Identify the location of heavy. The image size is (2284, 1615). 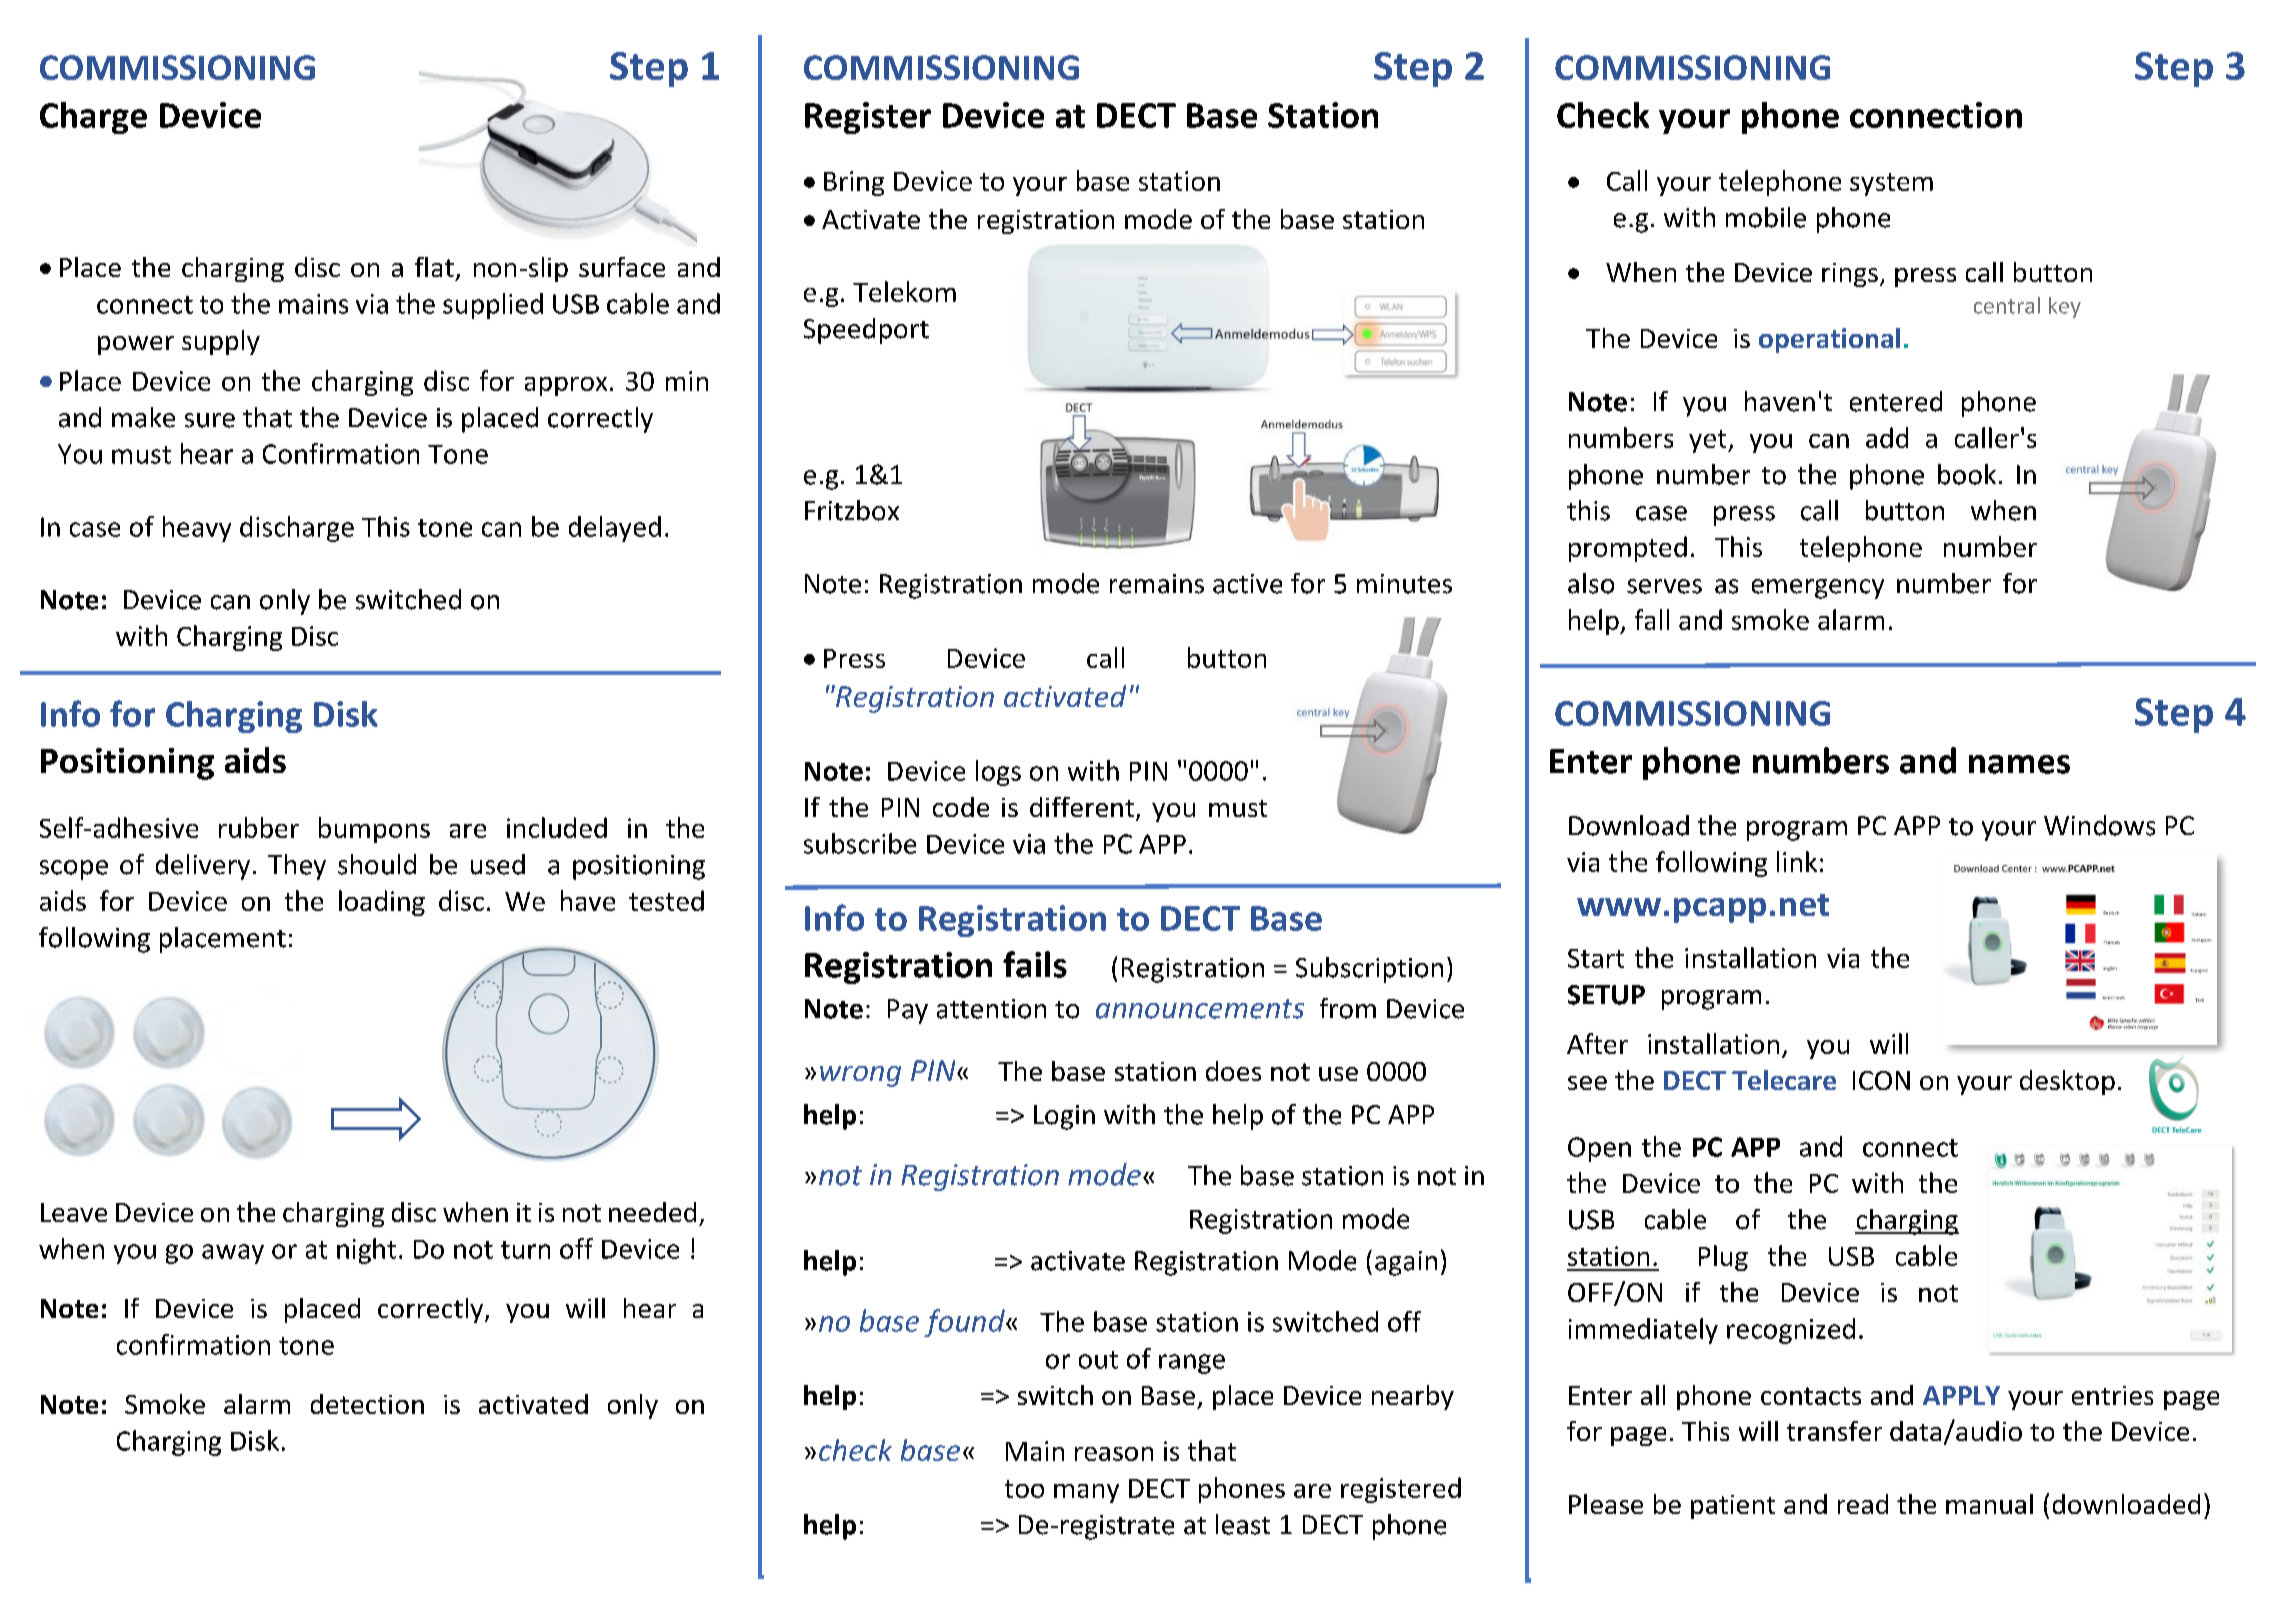
(197, 529).
